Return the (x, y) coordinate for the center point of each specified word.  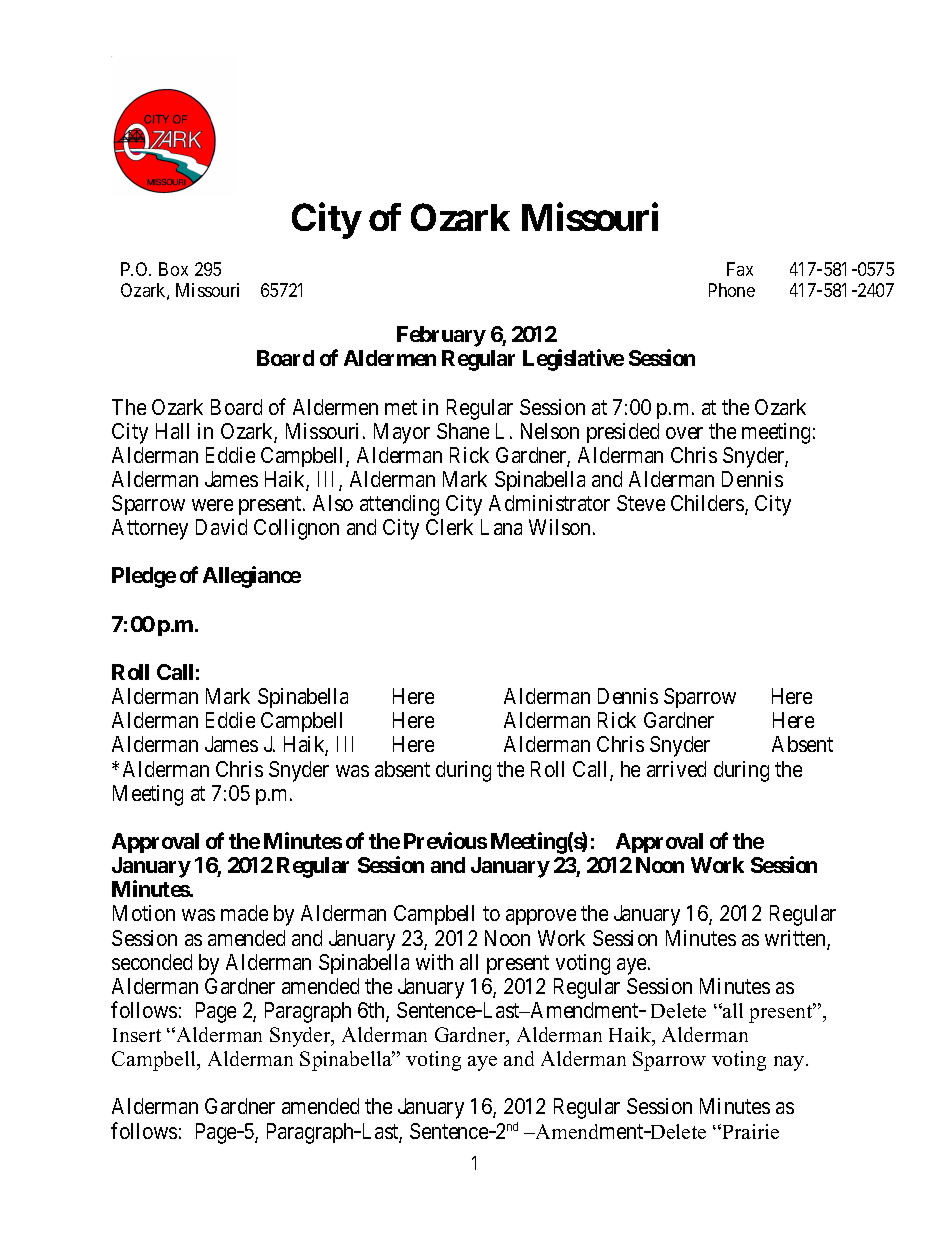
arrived (676, 769)
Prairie (749, 1131)
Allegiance (252, 577)
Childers (708, 504)
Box (173, 269)
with (434, 962)
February (441, 336)
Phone (732, 290)
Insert (137, 1035)
